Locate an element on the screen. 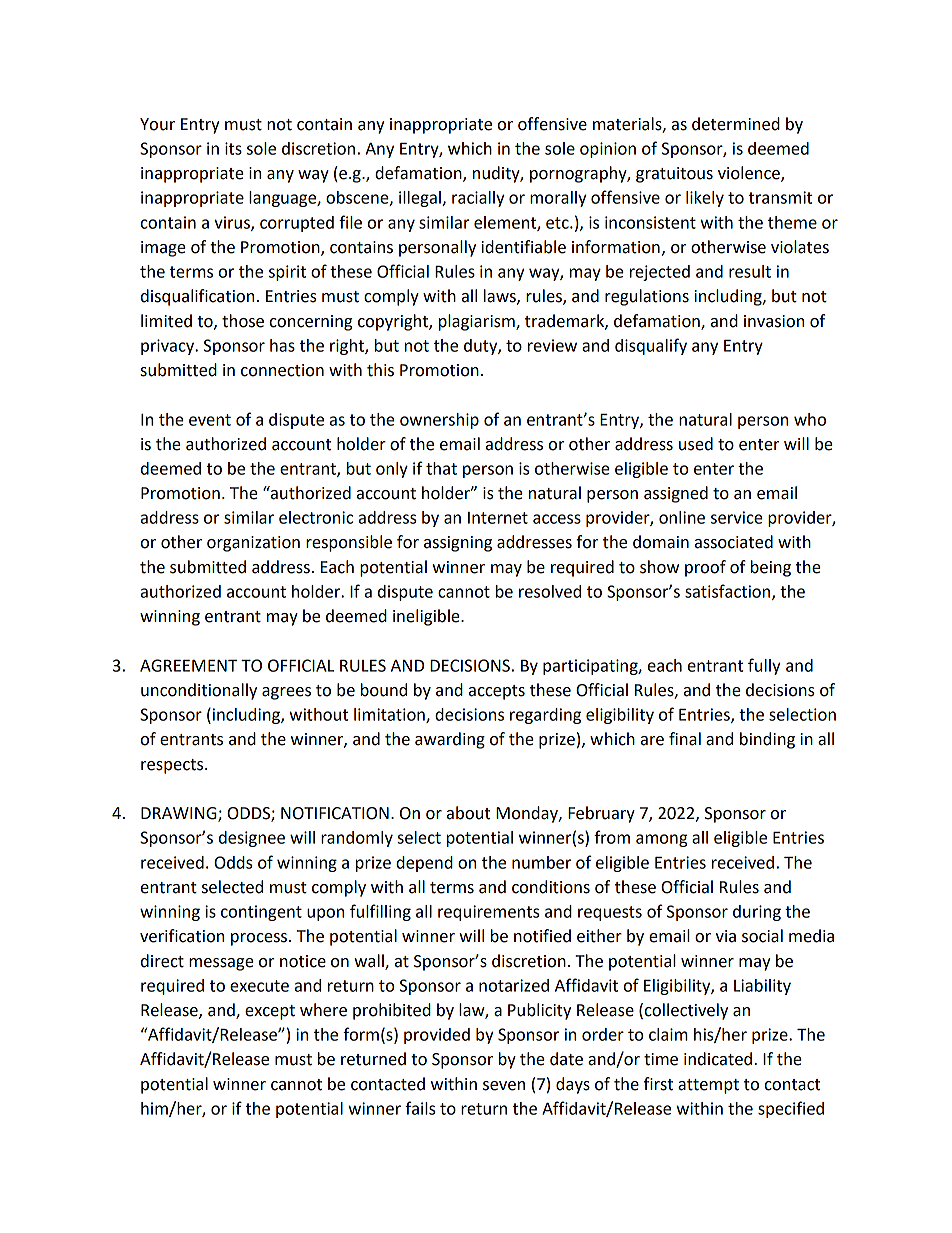 This screenshot has height=1233, width=952. violence is located at coordinates (750, 174).
